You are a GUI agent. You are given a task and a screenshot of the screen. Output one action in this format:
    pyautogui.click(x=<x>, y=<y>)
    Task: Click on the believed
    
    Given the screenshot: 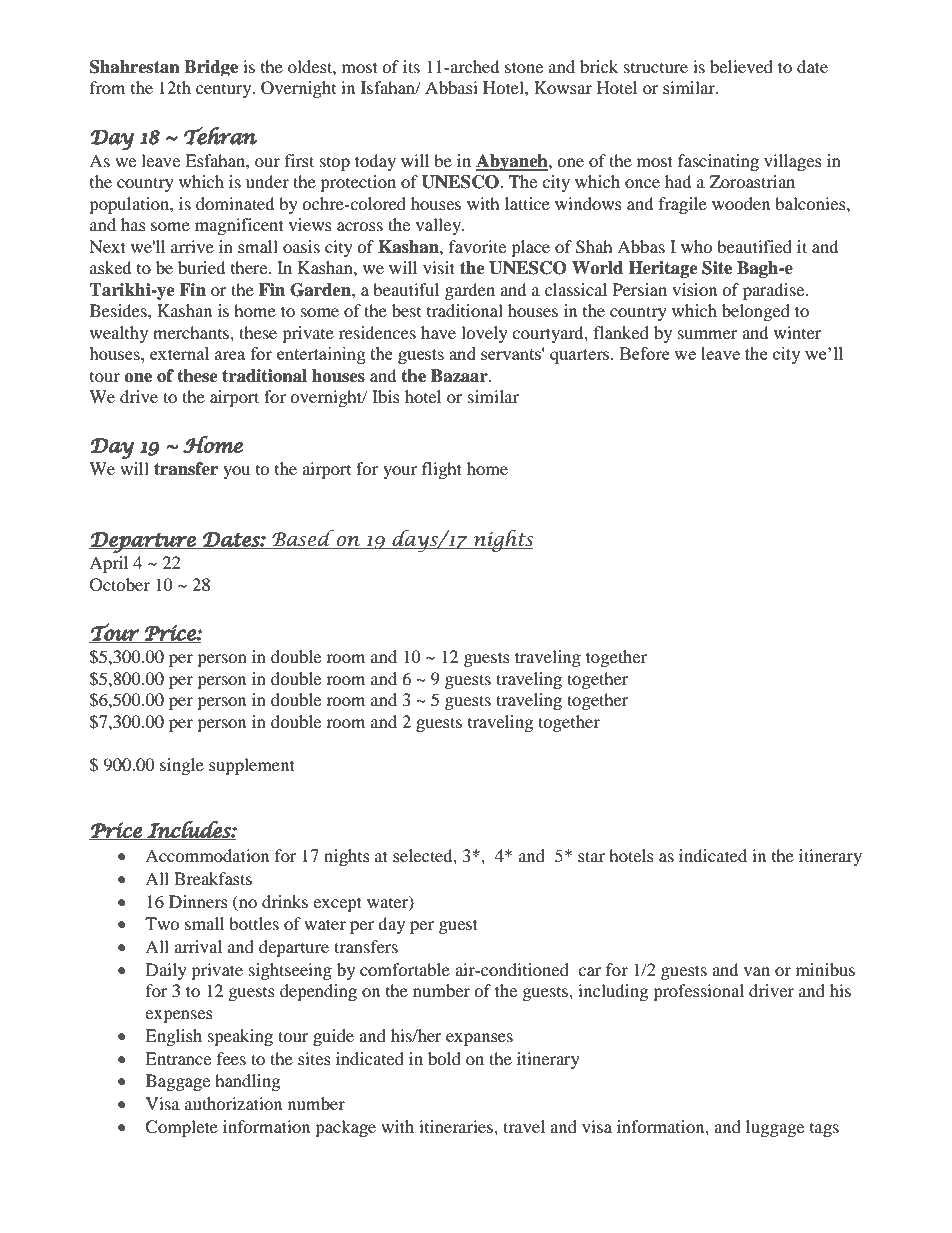 What is the action you would take?
    pyautogui.click(x=741, y=66)
